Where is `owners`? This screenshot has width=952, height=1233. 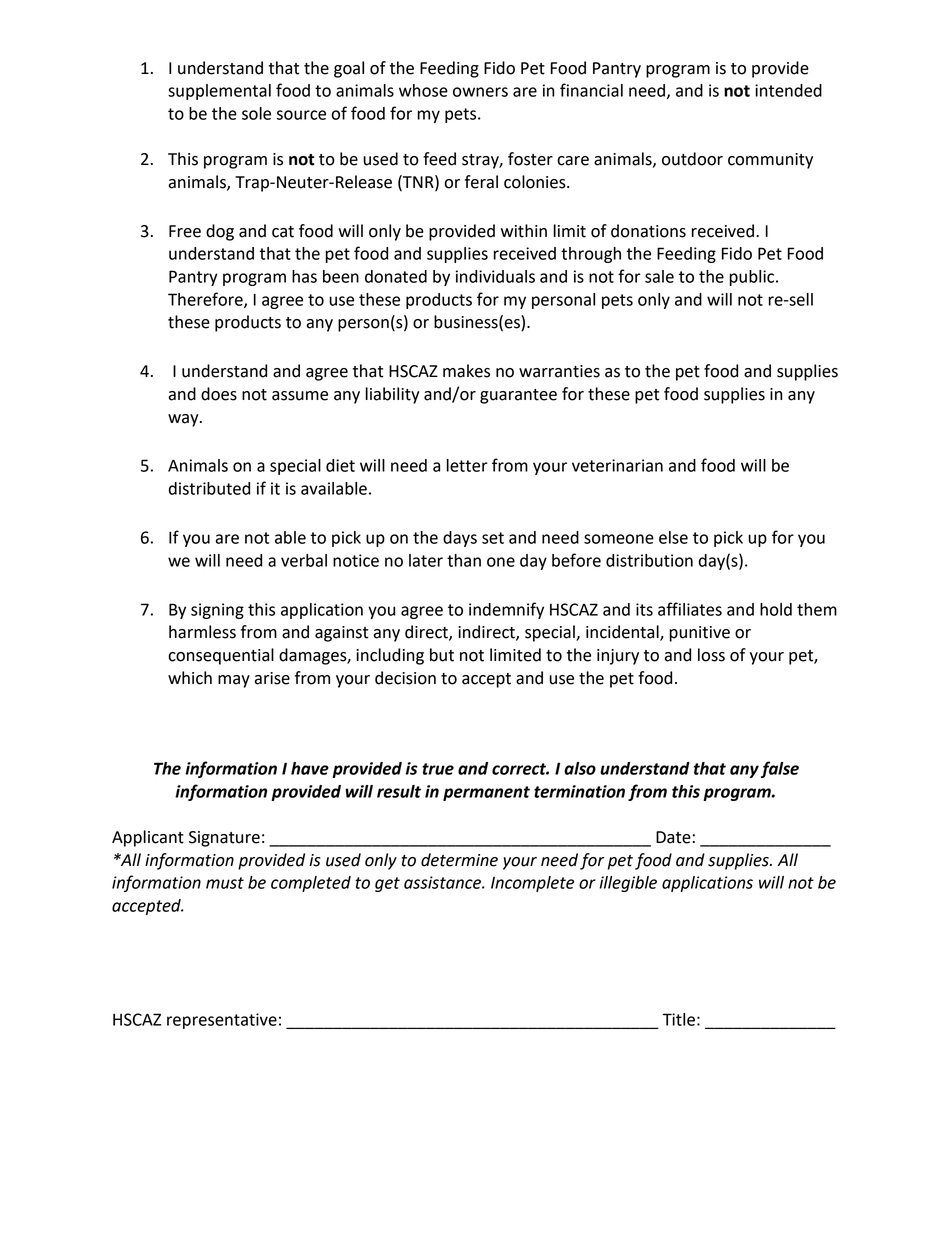 owners is located at coordinates (480, 92).
